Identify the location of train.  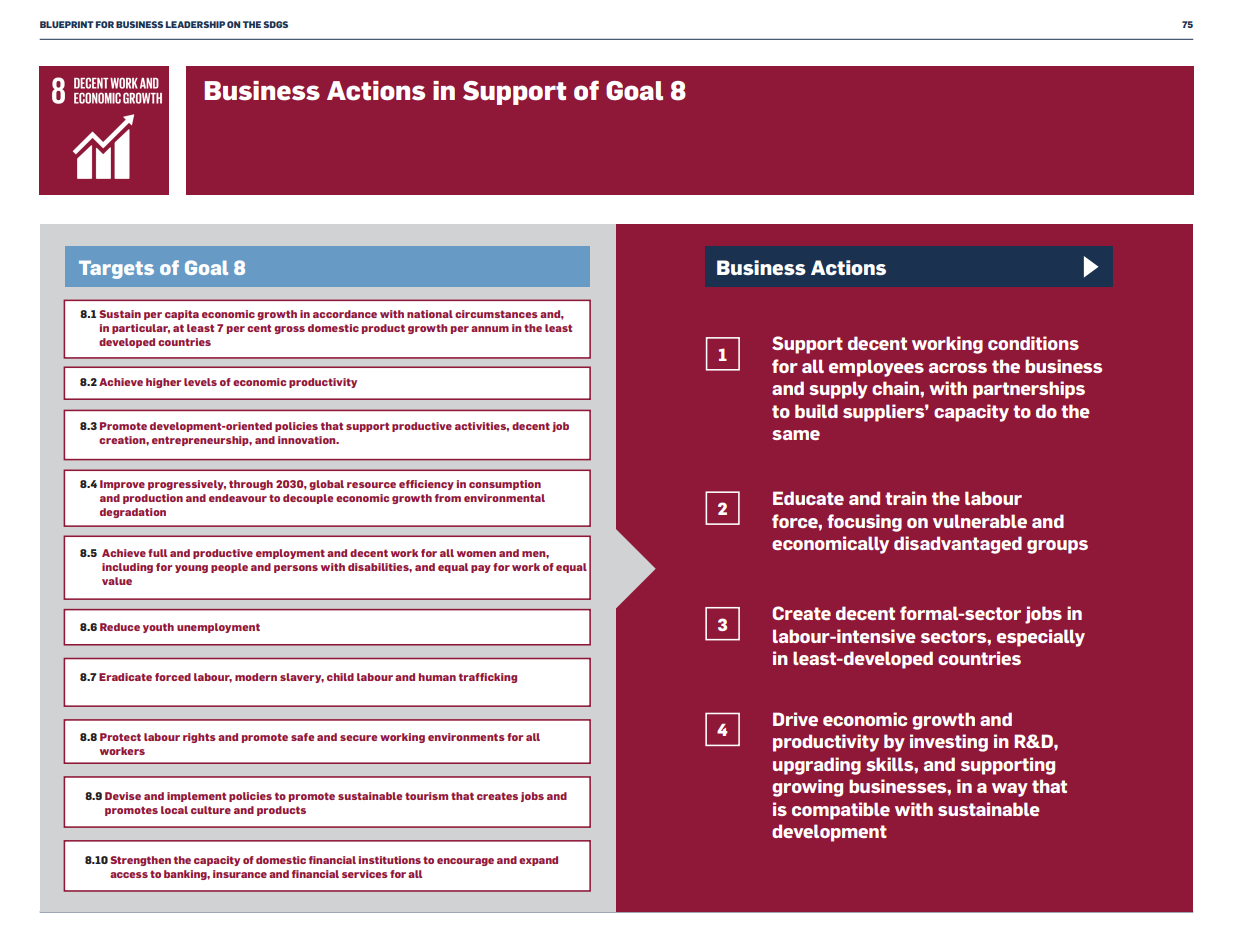
(906, 498).
